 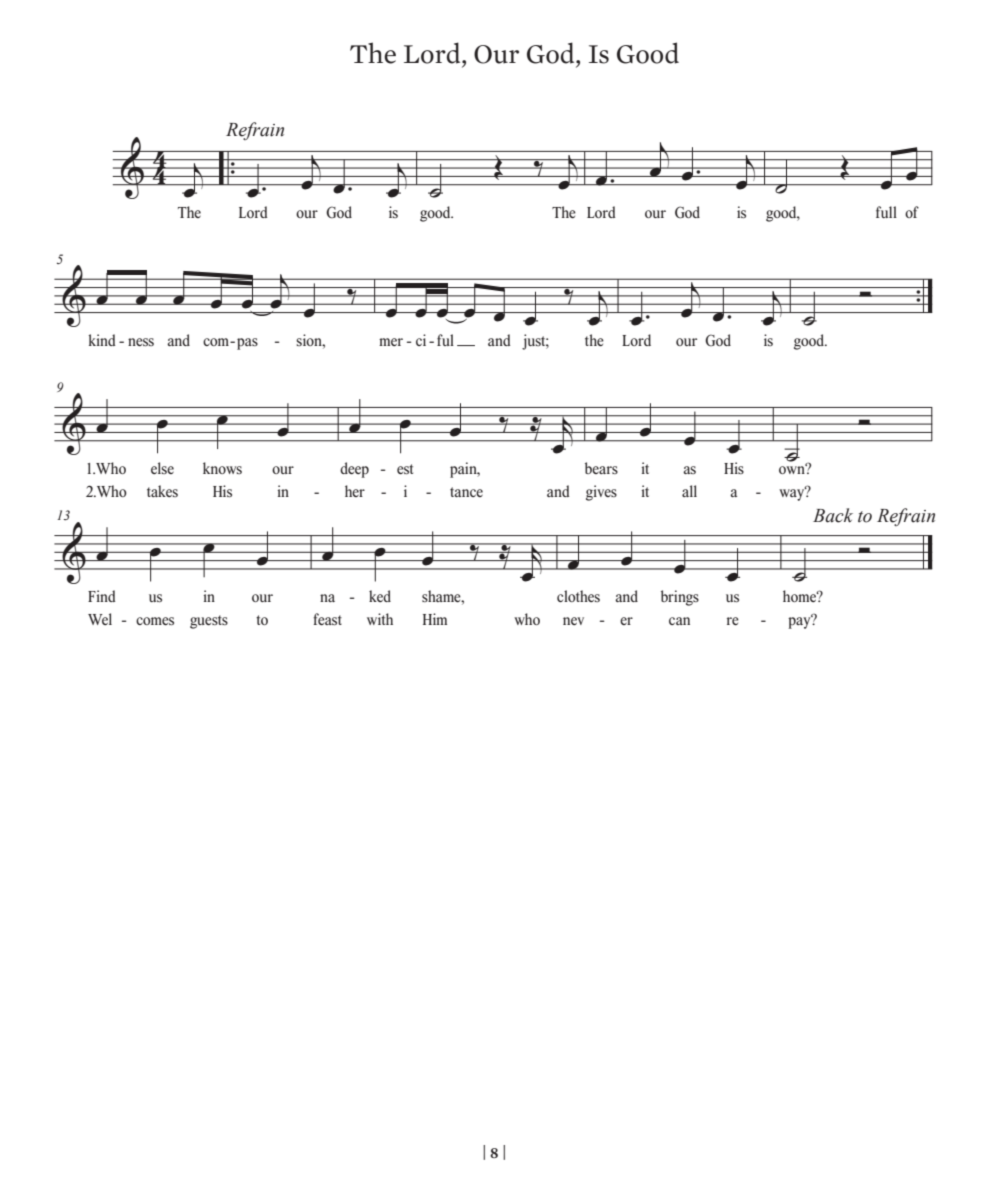 What do you see at coordinates (354, 470) in the page?
I see `deep` at bounding box center [354, 470].
